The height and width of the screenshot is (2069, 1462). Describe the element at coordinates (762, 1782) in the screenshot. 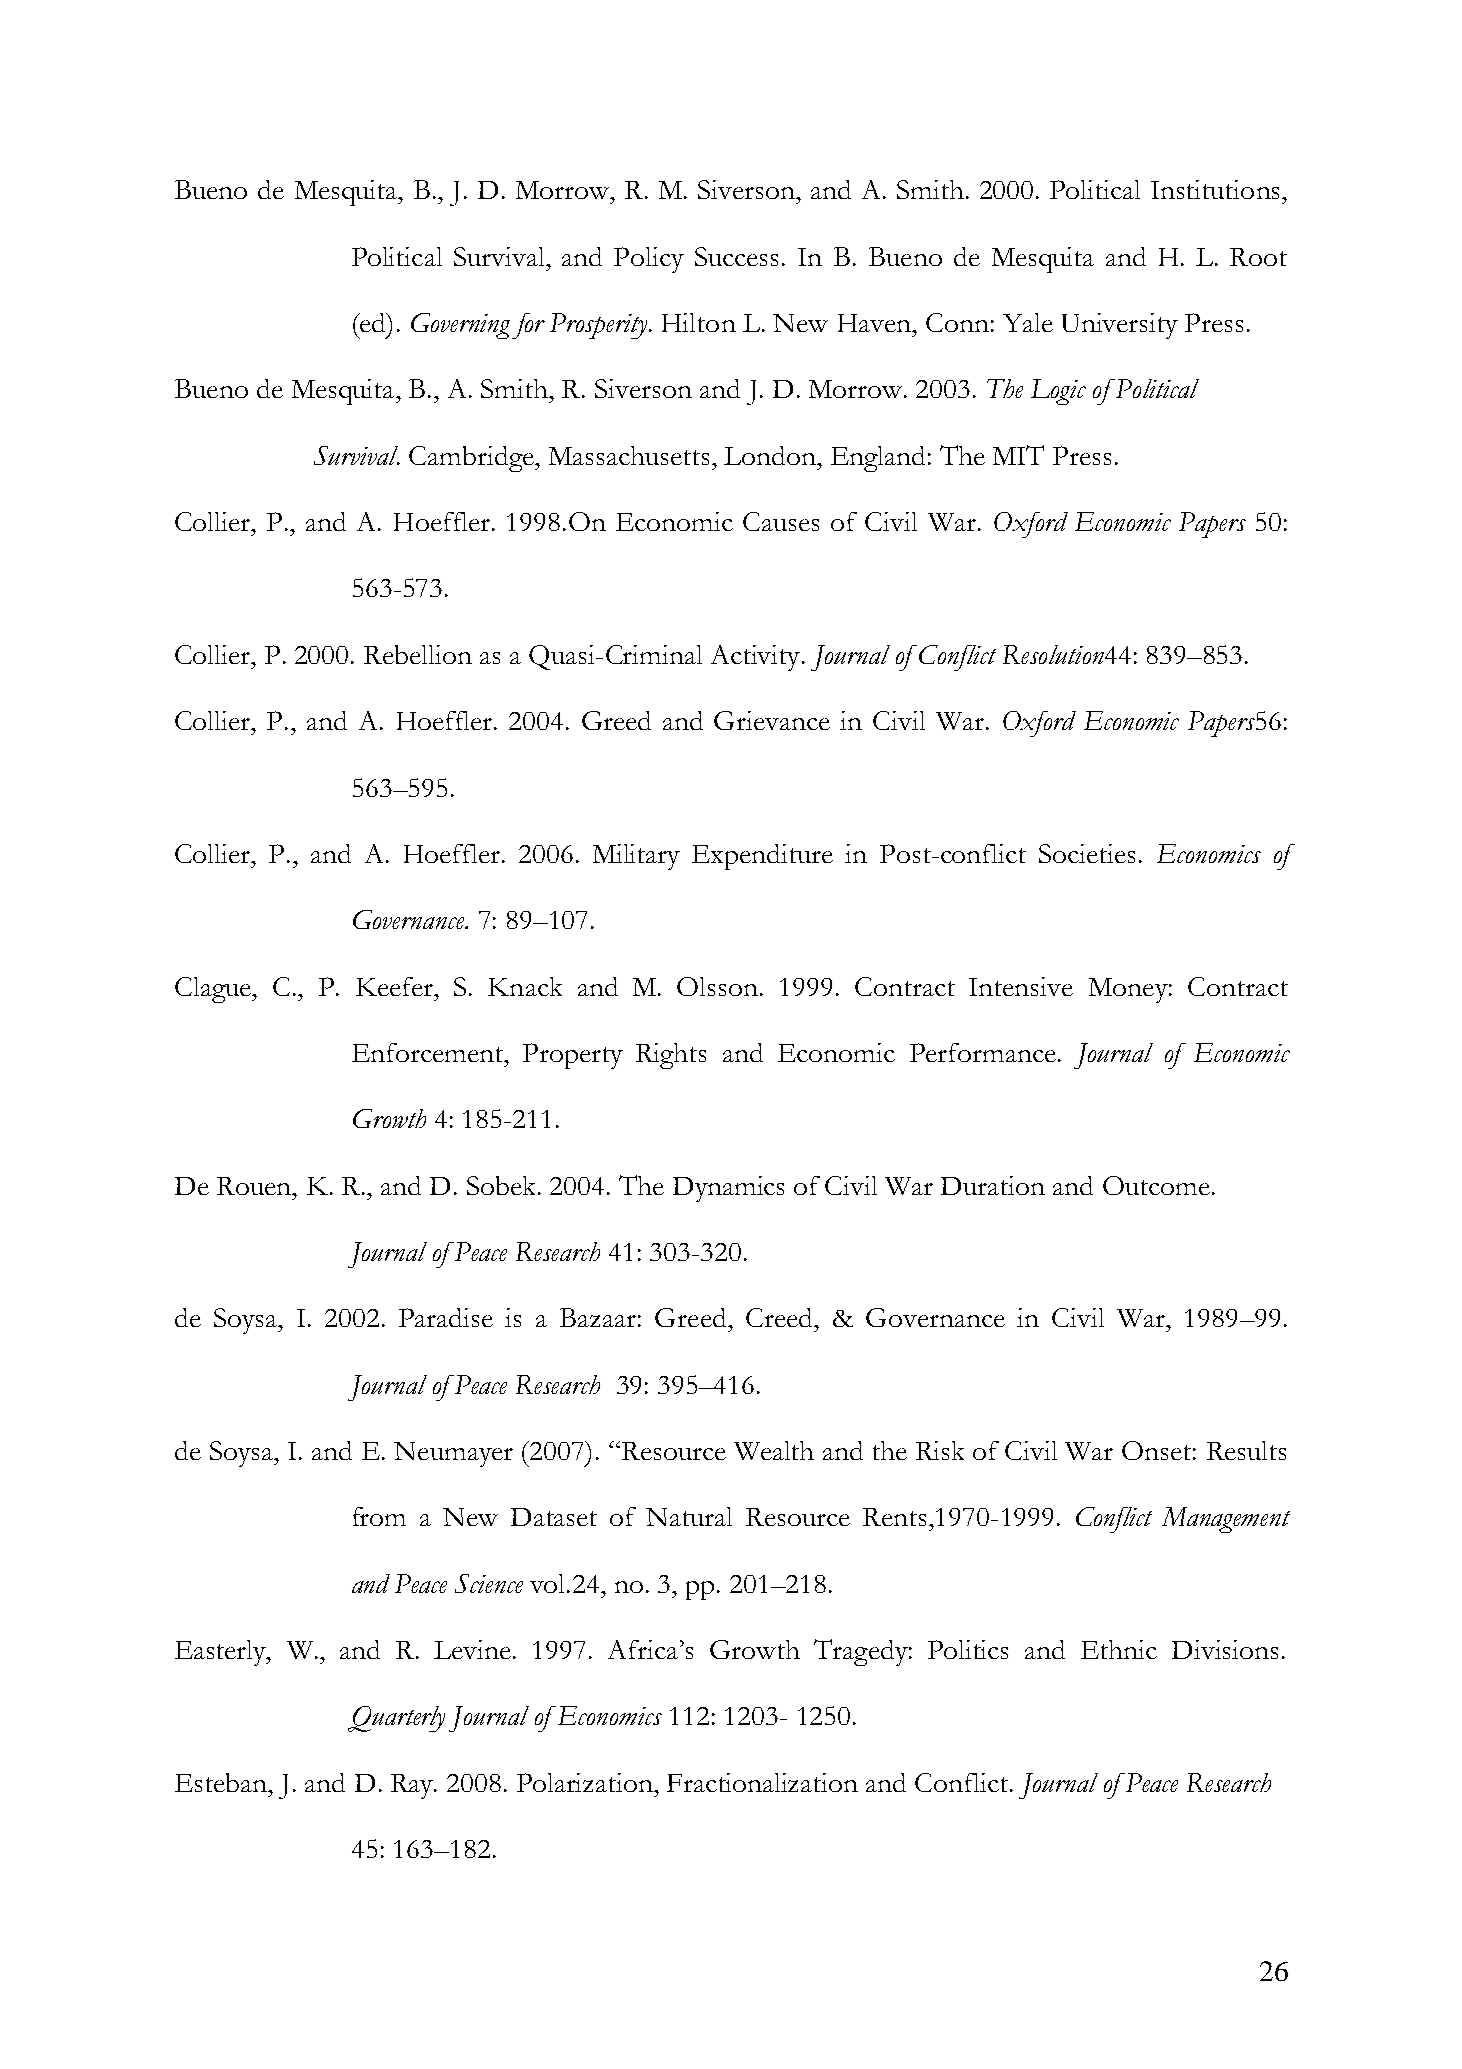

I see `Fractionalization` at that location.
